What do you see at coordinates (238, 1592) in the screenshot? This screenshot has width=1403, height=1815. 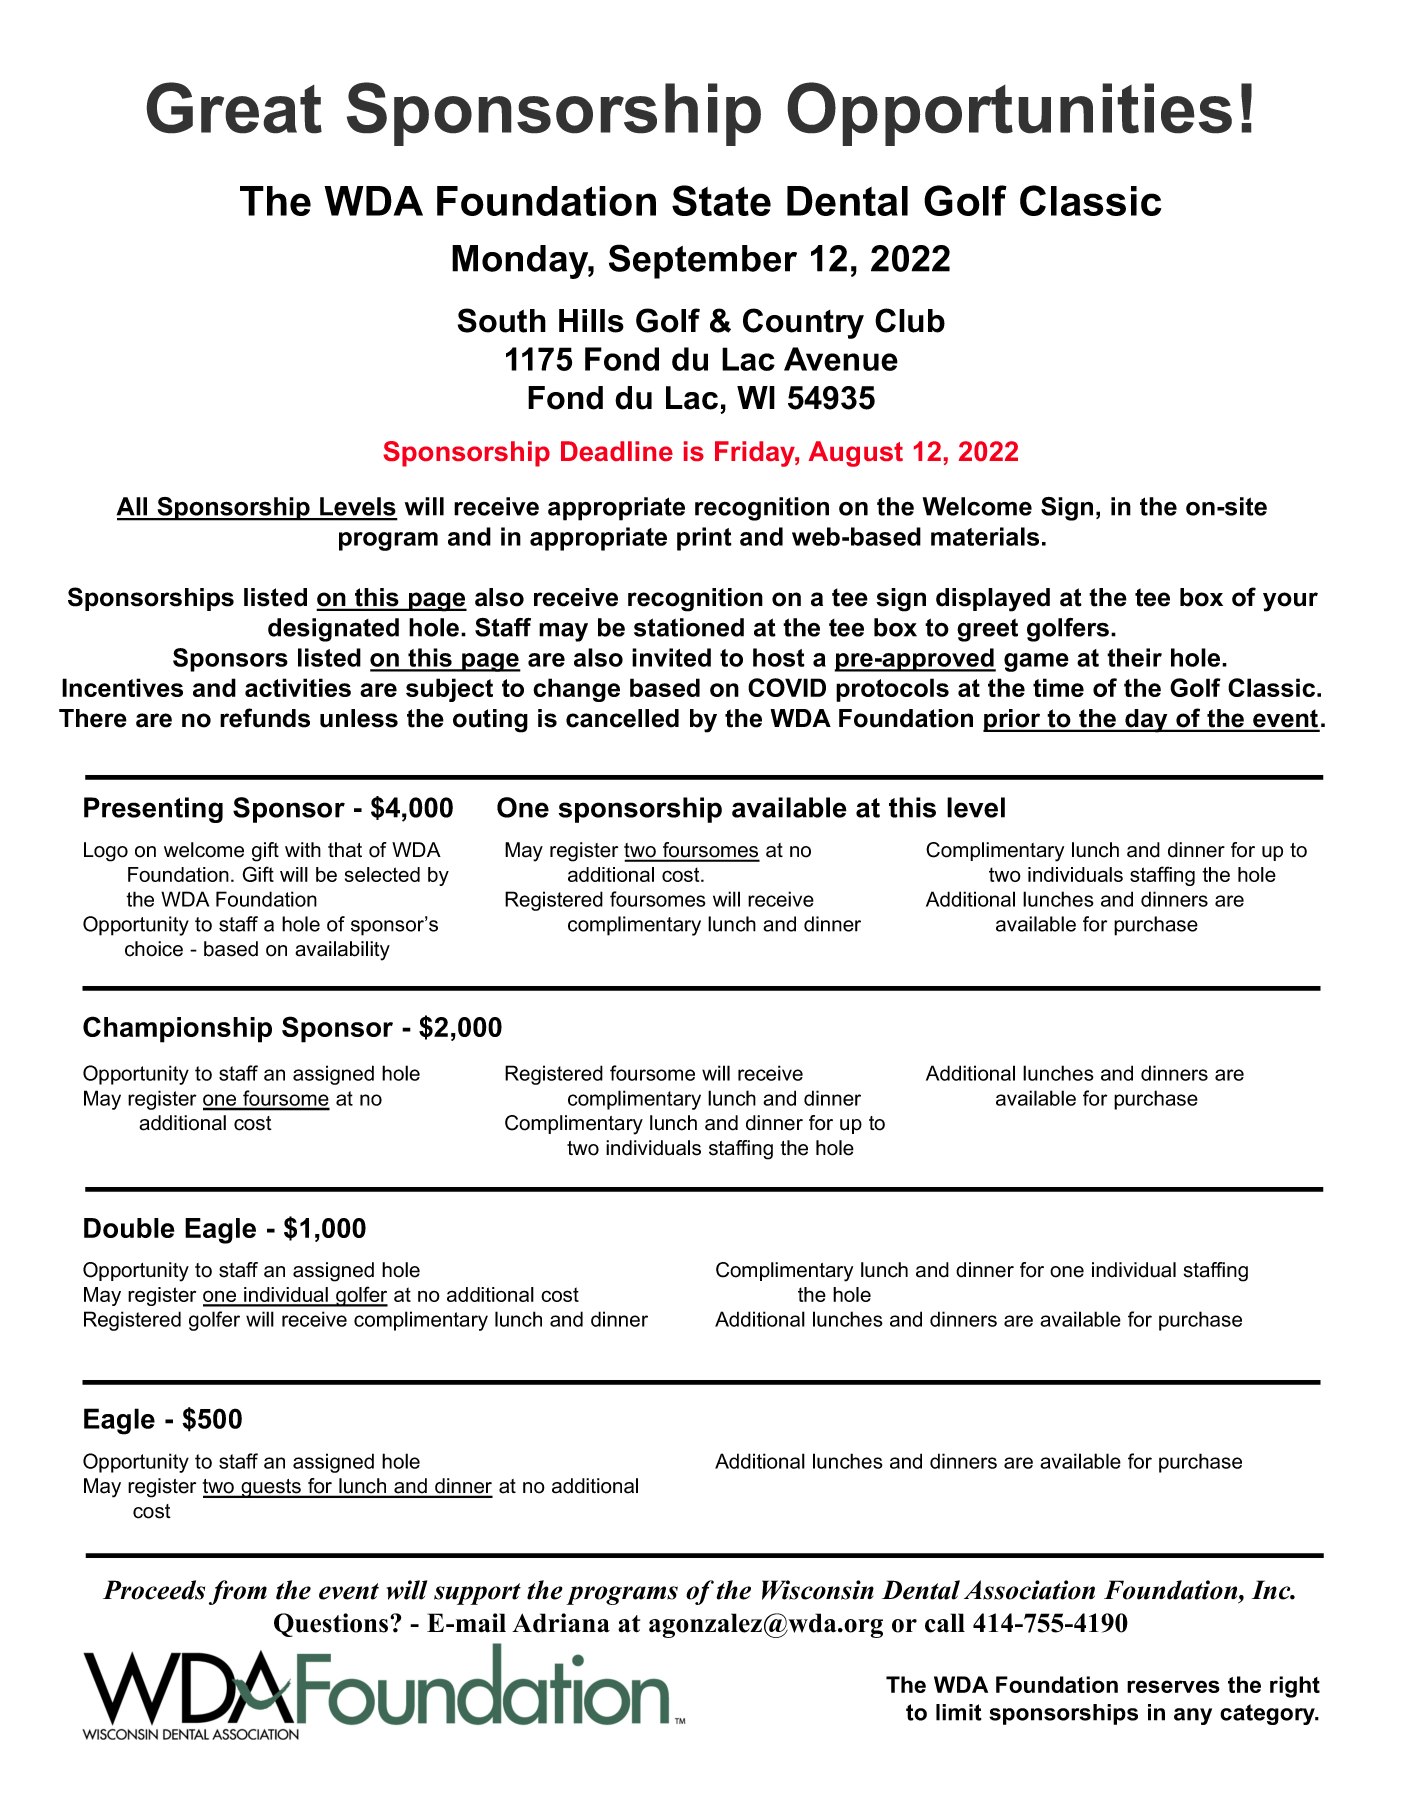 I see `from` at bounding box center [238, 1592].
